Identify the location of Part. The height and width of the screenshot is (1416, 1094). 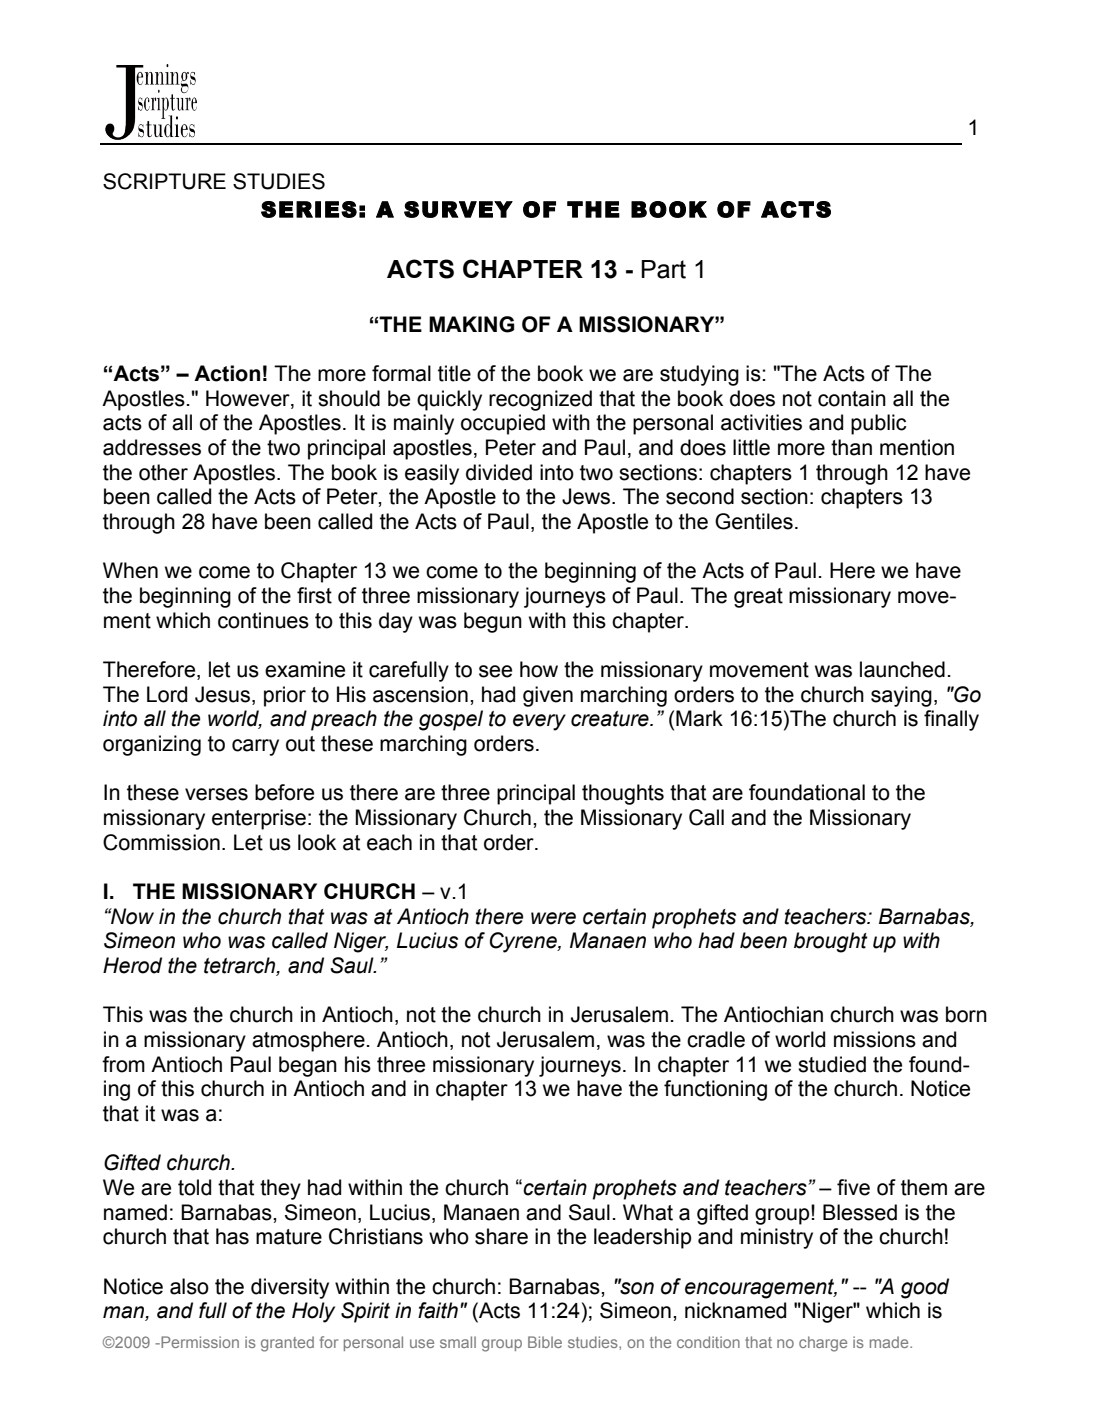
(663, 269).
